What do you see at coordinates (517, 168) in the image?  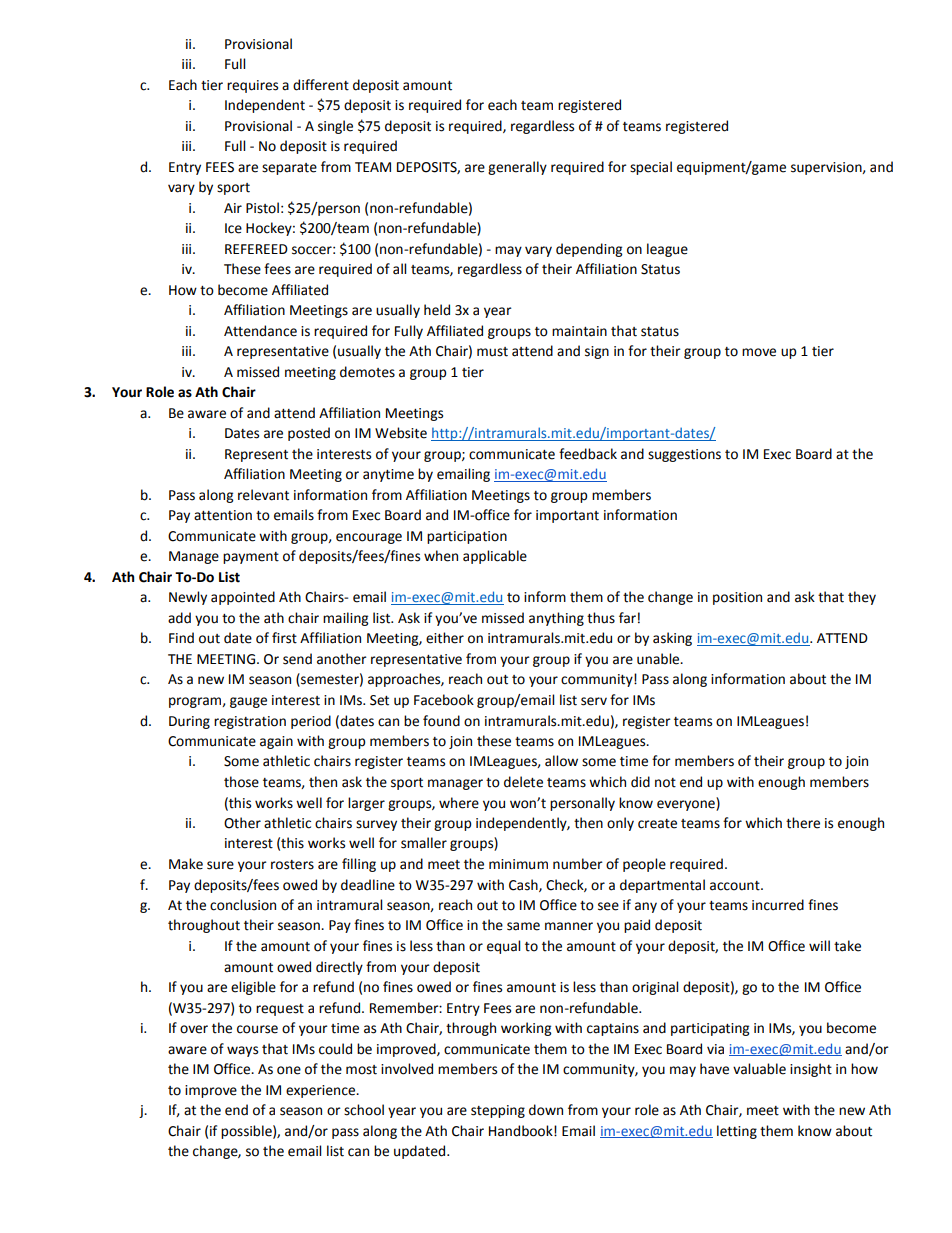 I see `generally` at bounding box center [517, 168].
